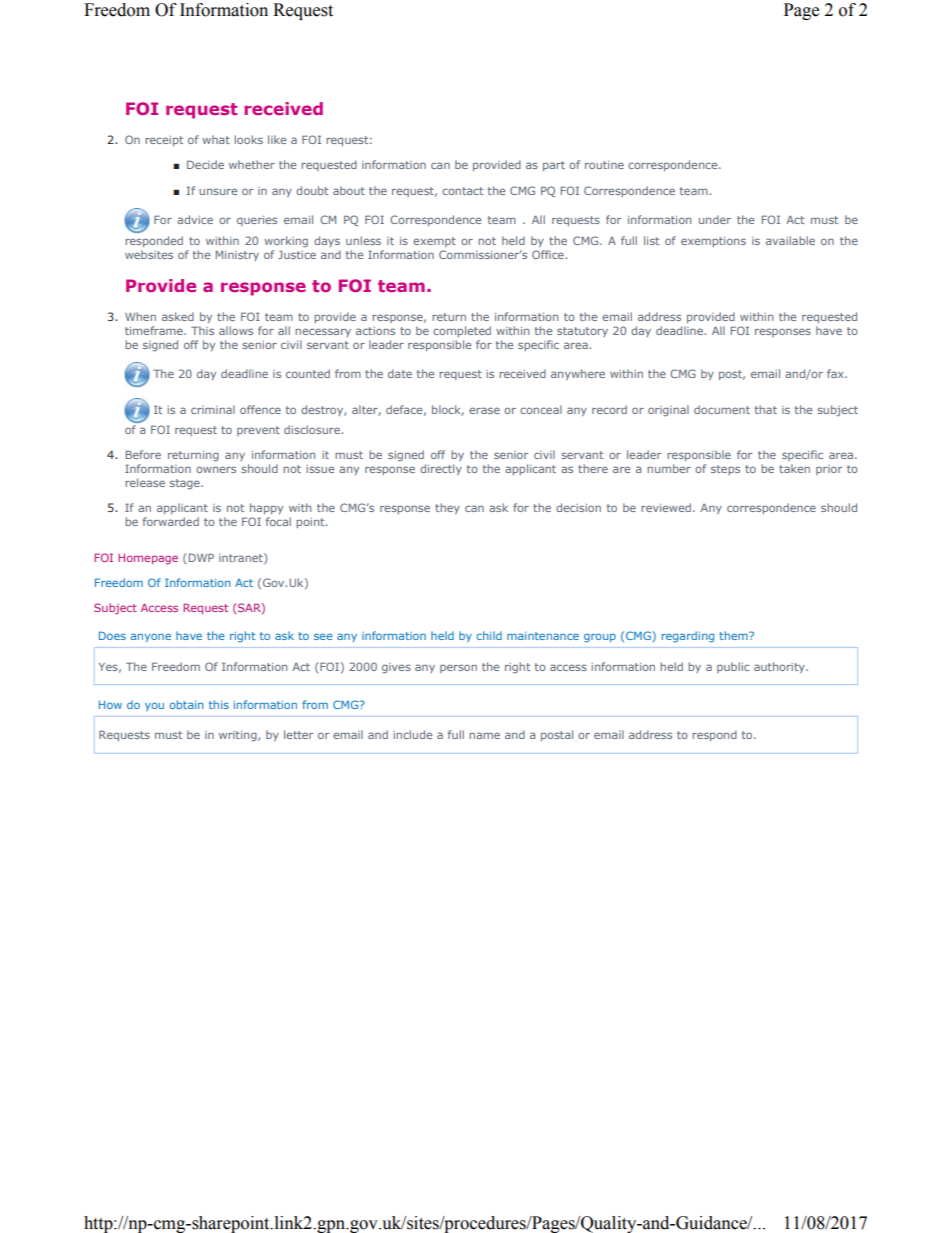 The image size is (952, 1233). Describe the element at coordinates (722, 409) in the screenshot. I see `document` at that location.
